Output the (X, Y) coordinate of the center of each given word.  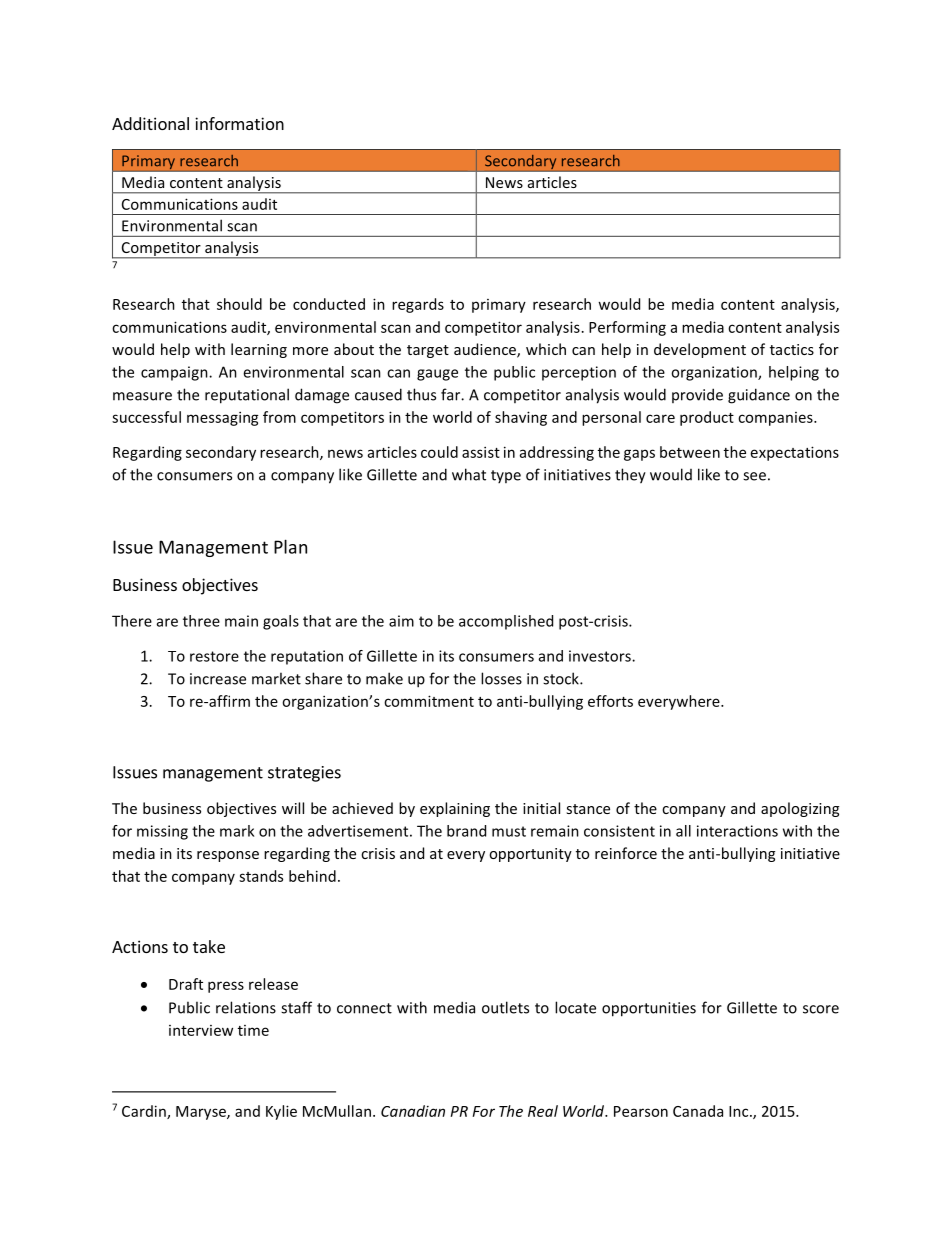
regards (418, 305)
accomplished (506, 622)
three (201, 621)
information (239, 123)
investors (601, 656)
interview (201, 1030)
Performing (627, 328)
